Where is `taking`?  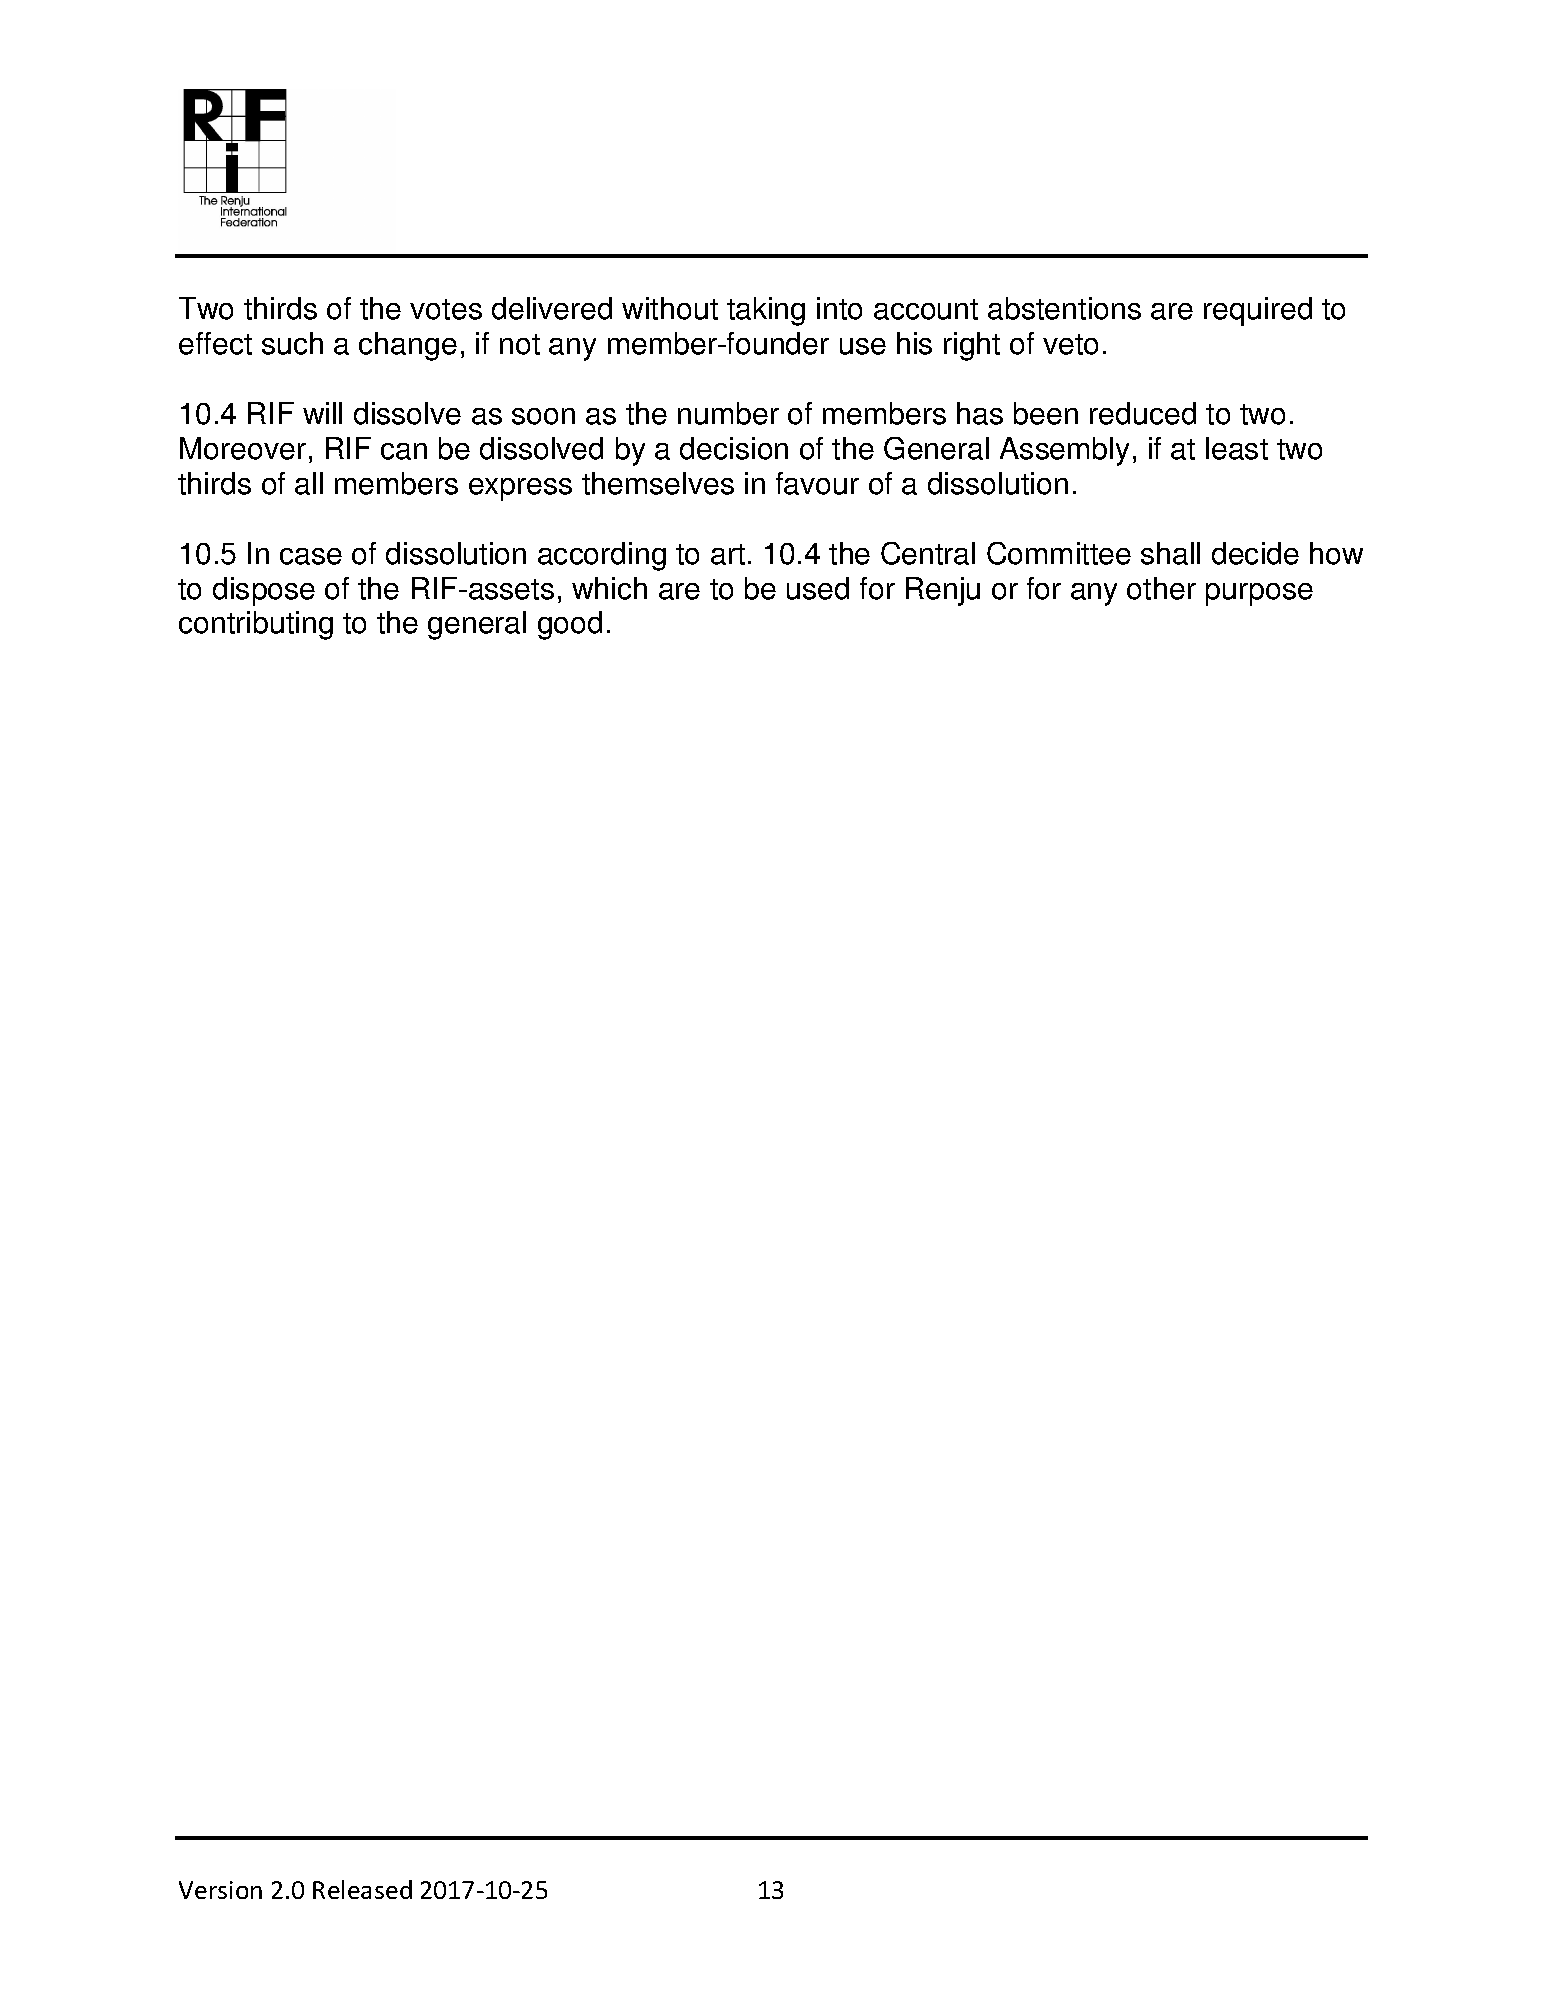 taking is located at coordinates (766, 311).
